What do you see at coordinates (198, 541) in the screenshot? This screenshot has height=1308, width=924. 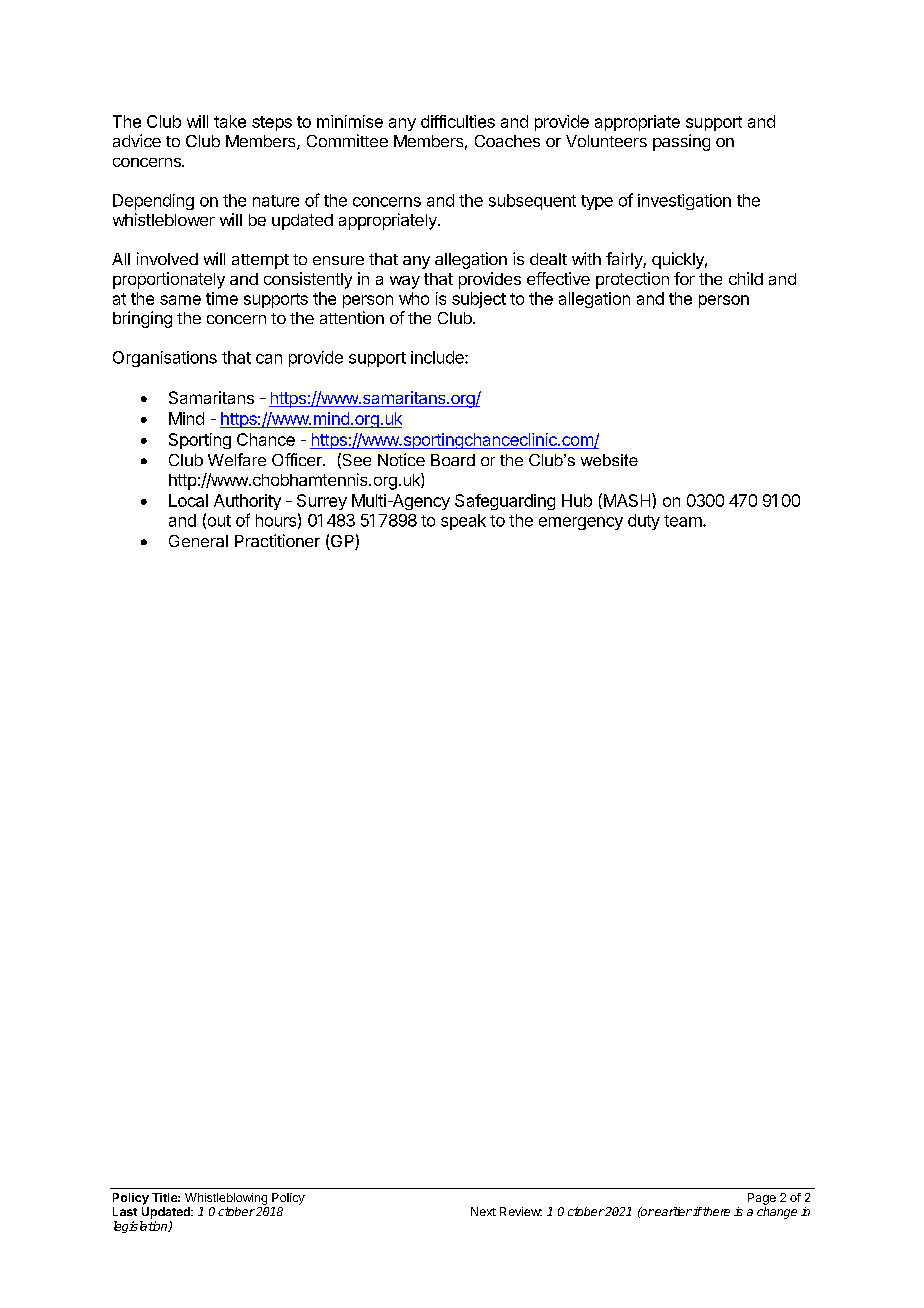 I see `General` at bounding box center [198, 541].
